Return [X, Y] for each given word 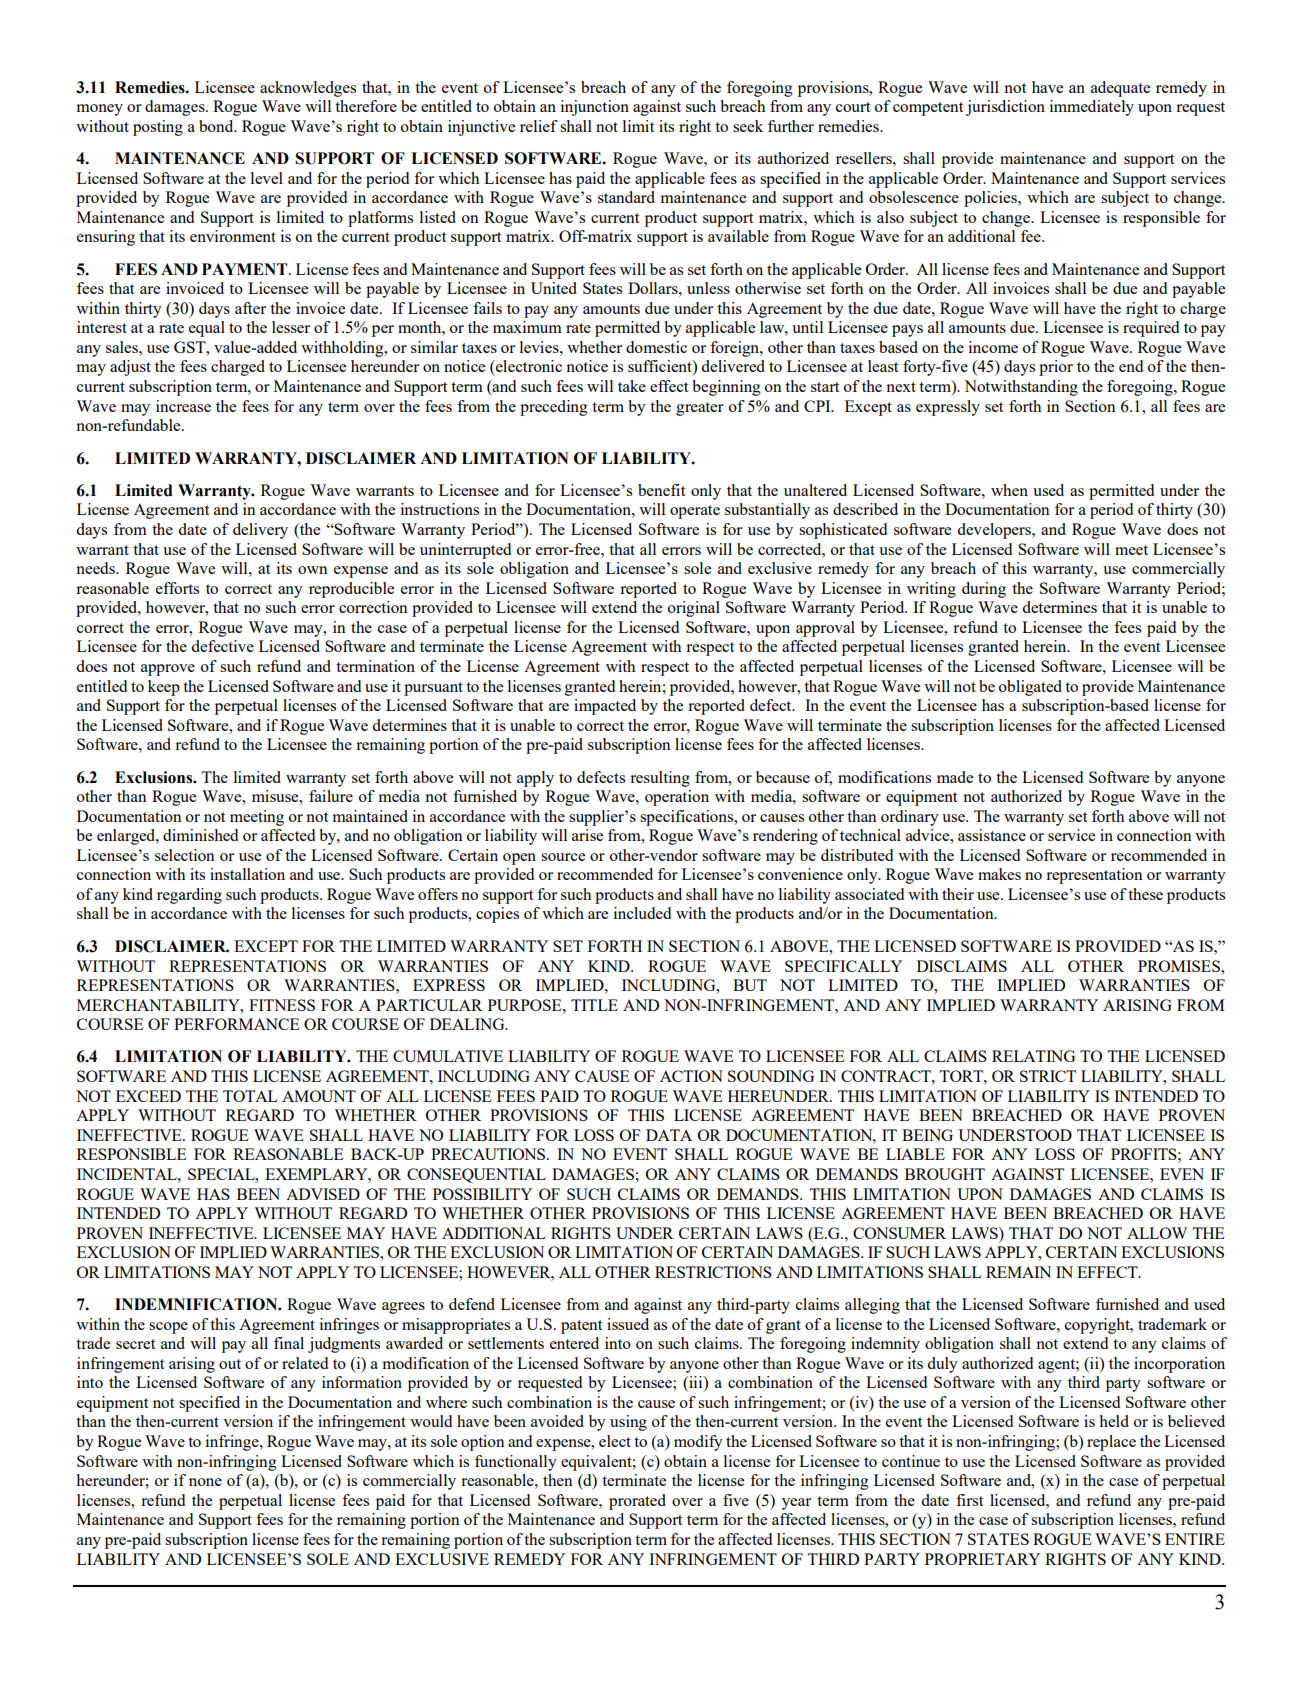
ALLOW [1157, 1233]
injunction [595, 108]
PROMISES [1180, 966]
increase [183, 406]
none [205, 1482]
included [642, 913]
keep [164, 688]
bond [217, 126]
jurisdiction [1005, 108]
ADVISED [323, 1194]
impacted [605, 707]
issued [628, 1324]
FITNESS [282, 1005]
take [632, 386]
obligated [1030, 688]
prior [1056, 368]
